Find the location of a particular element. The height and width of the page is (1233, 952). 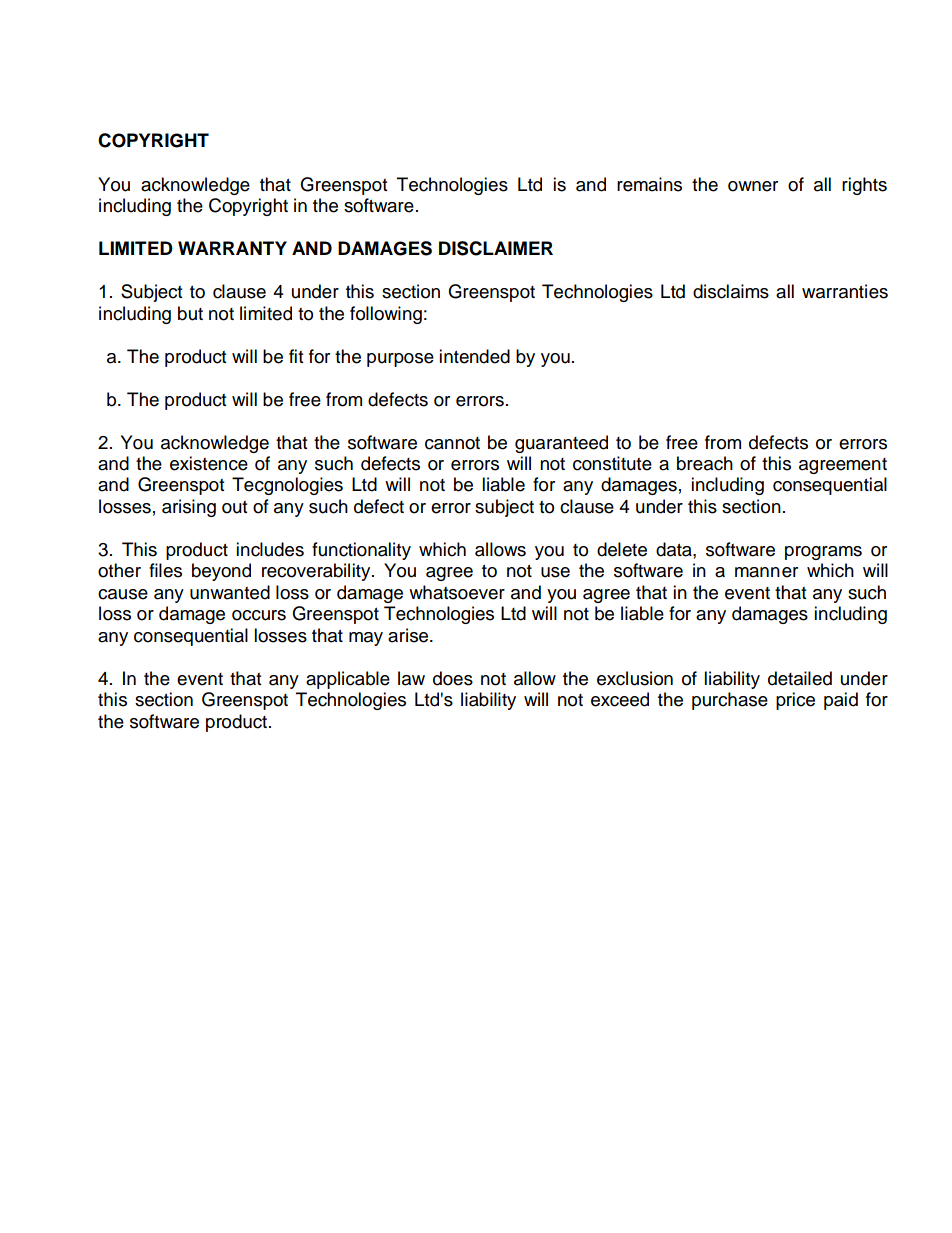

WARRANTY is located at coordinates (232, 248).
